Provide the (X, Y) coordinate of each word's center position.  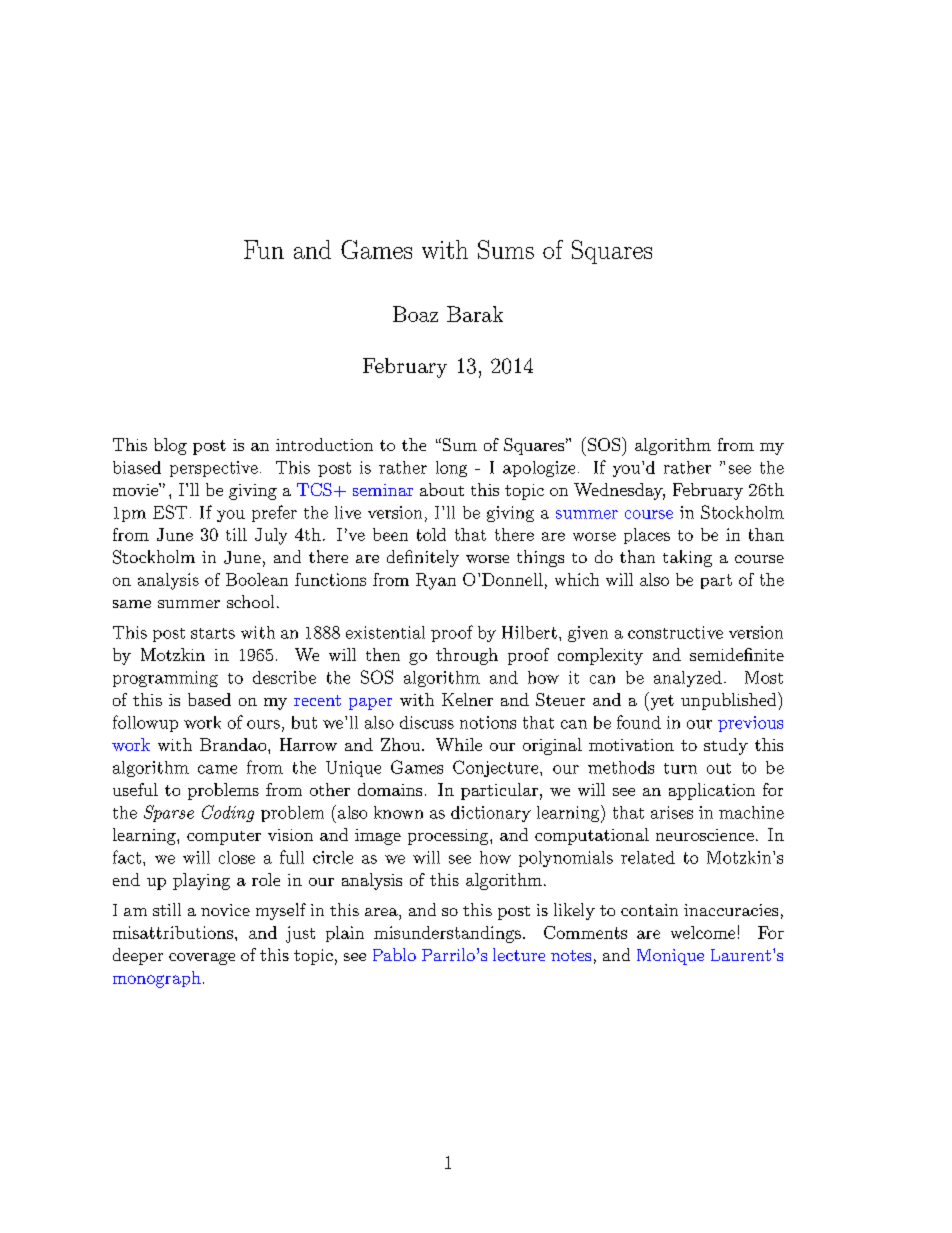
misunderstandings (447, 934)
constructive (675, 632)
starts (213, 633)
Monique (670, 957)
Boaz (415, 314)
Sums (506, 249)
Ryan (436, 581)
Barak (475, 314)
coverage (202, 959)
